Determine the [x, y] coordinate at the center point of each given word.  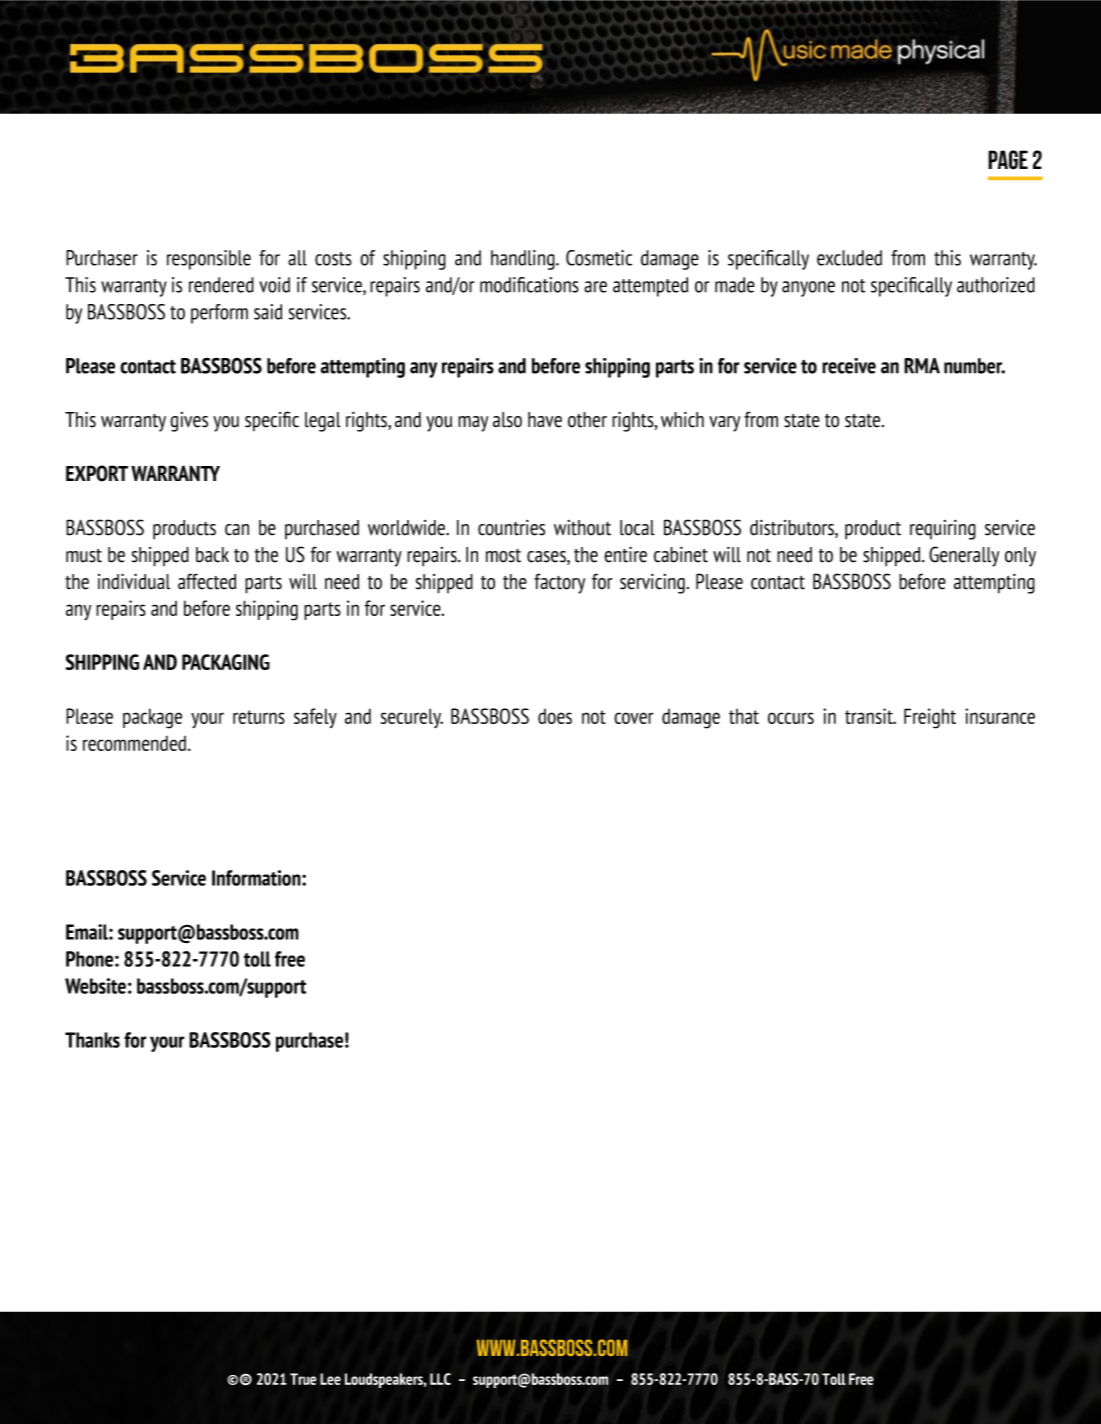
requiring [943, 530]
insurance [1000, 716]
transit [870, 716]
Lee [330, 1379]
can [237, 530]
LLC [440, 1379]
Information [257, 878]
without [582, 528]
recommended [136, 743]
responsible [209, 260]
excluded [849, 258]
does [555, 716]
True [303, 1379]
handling [524, 260]
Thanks [92, 1040]
